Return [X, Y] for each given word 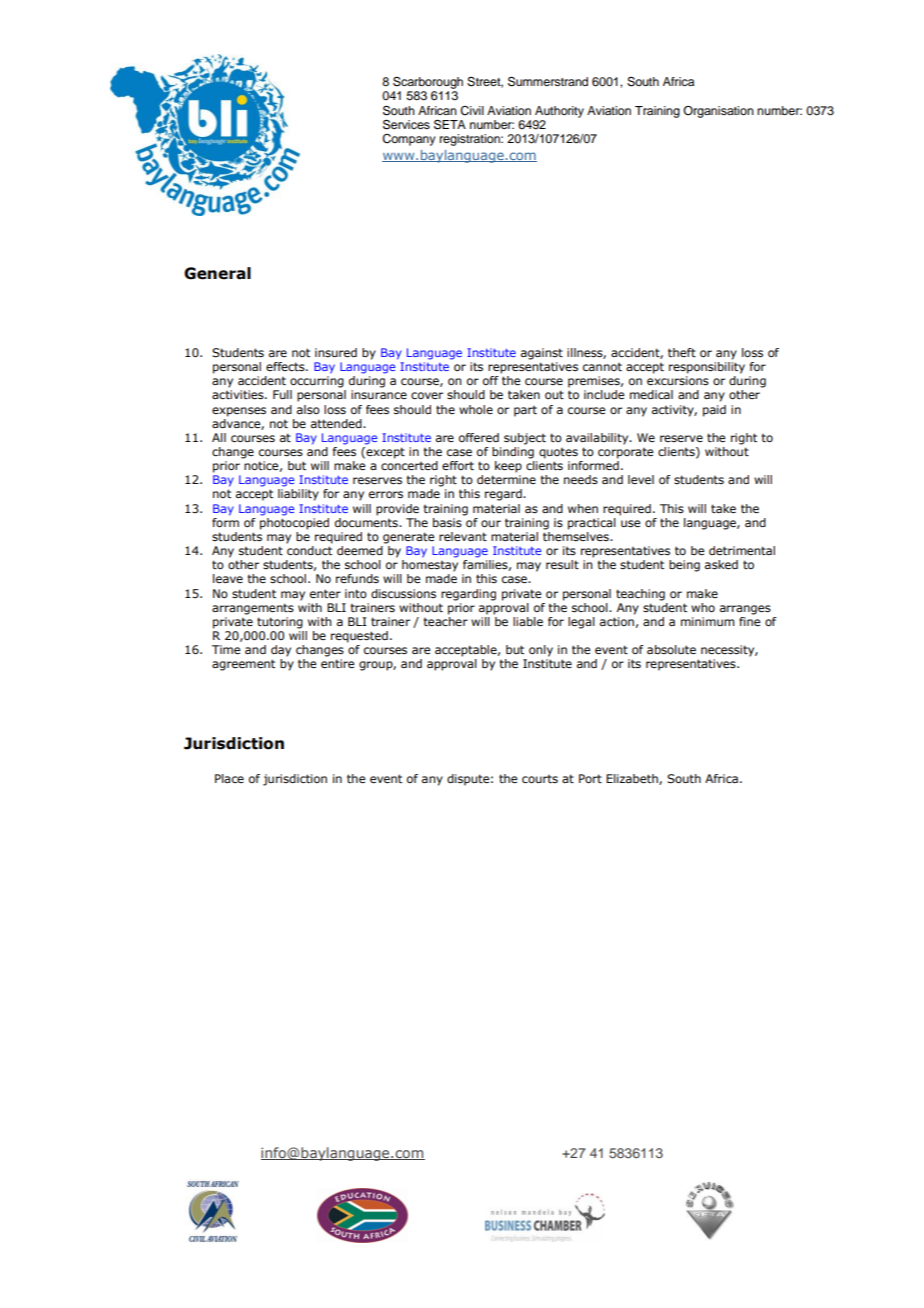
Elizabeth [633, 779]
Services [406, 124]
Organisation [718, 112]
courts [540, 779]
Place [229, 778]
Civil [472, 111]
